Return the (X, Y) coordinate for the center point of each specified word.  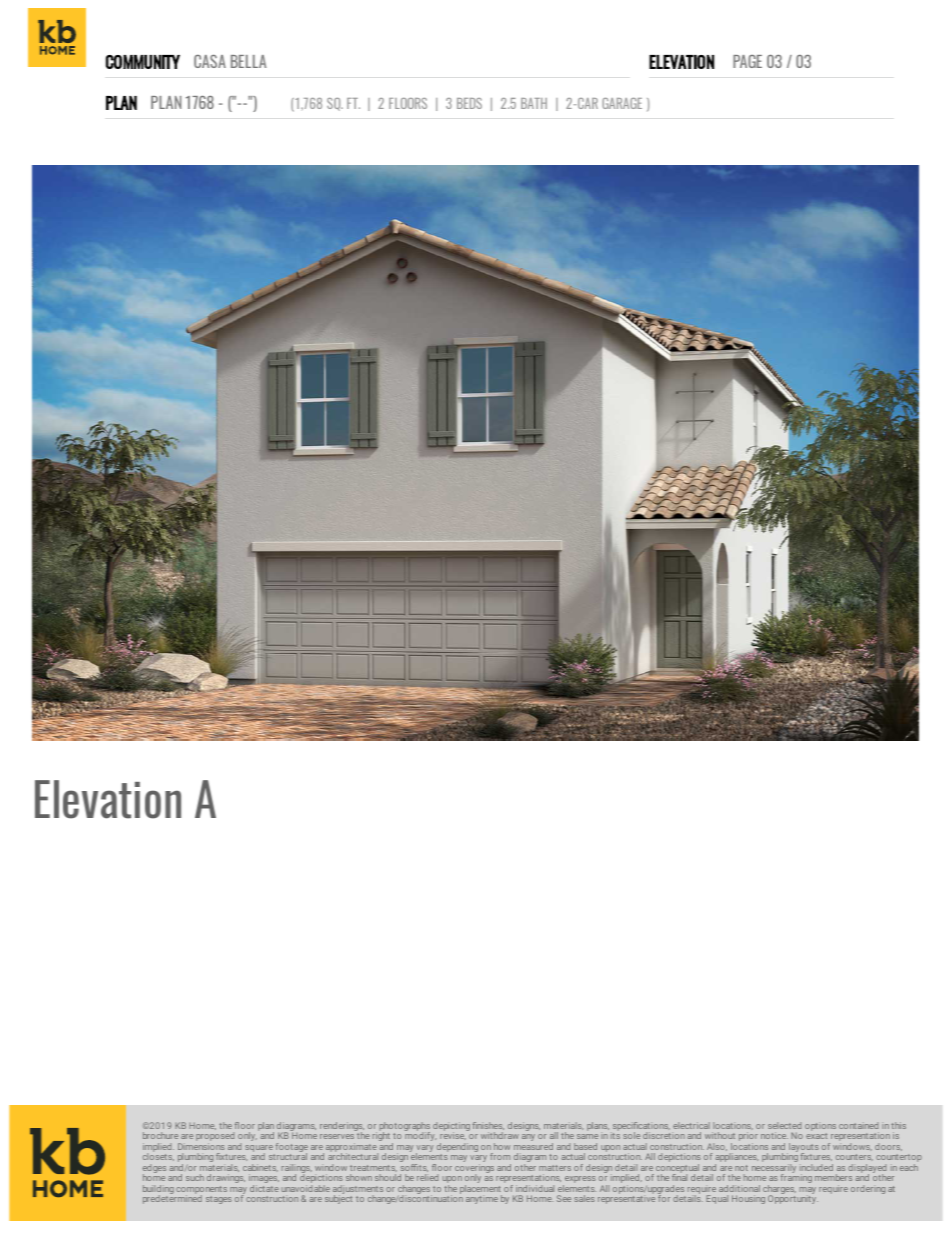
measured (533, 1146)
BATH (534, 103)
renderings (342, 1127)
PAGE (747, 61)
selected (784, 1125)
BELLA (249, 61)
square (259, 1149)
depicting (451, 1127)
